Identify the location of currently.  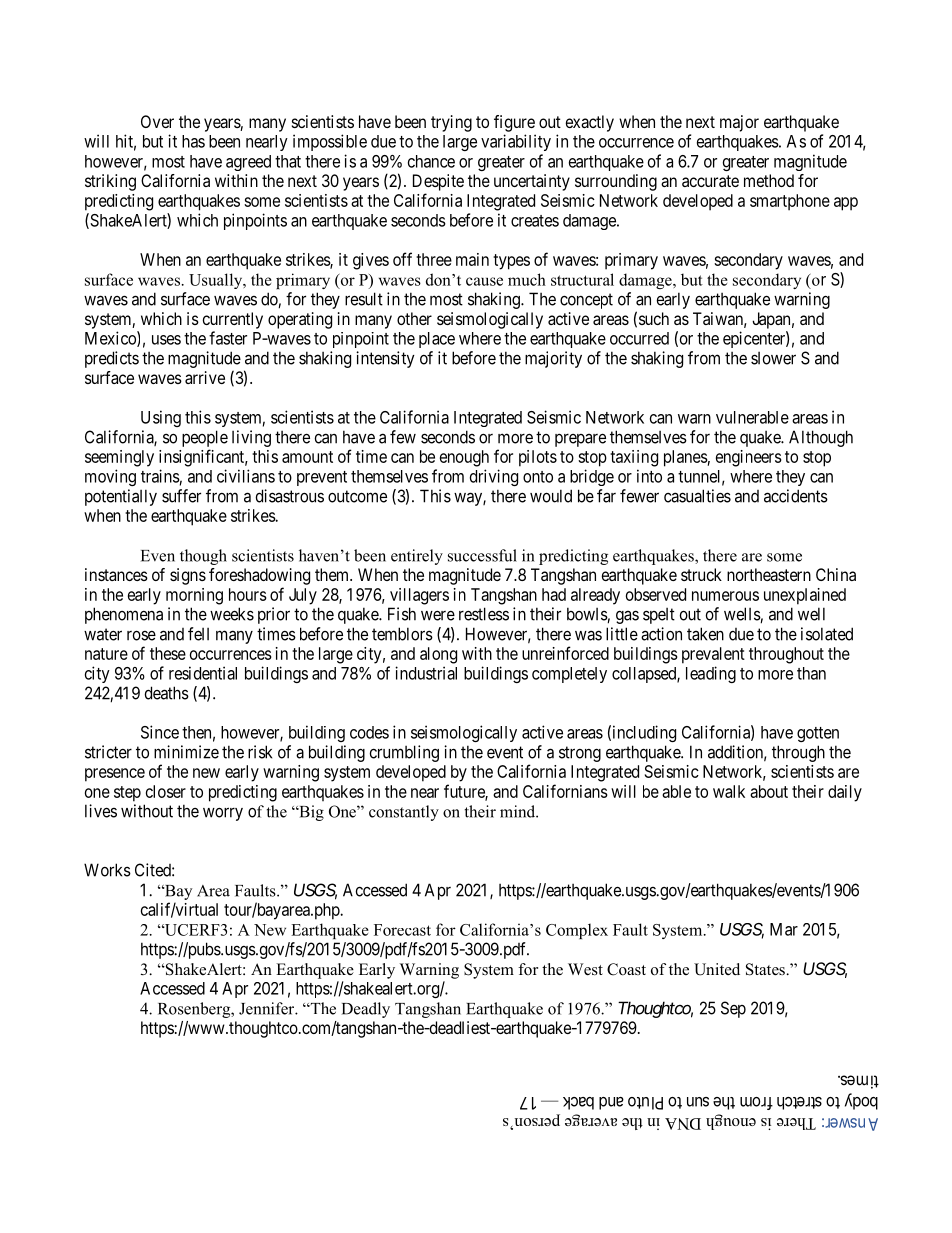
(233, 320).
